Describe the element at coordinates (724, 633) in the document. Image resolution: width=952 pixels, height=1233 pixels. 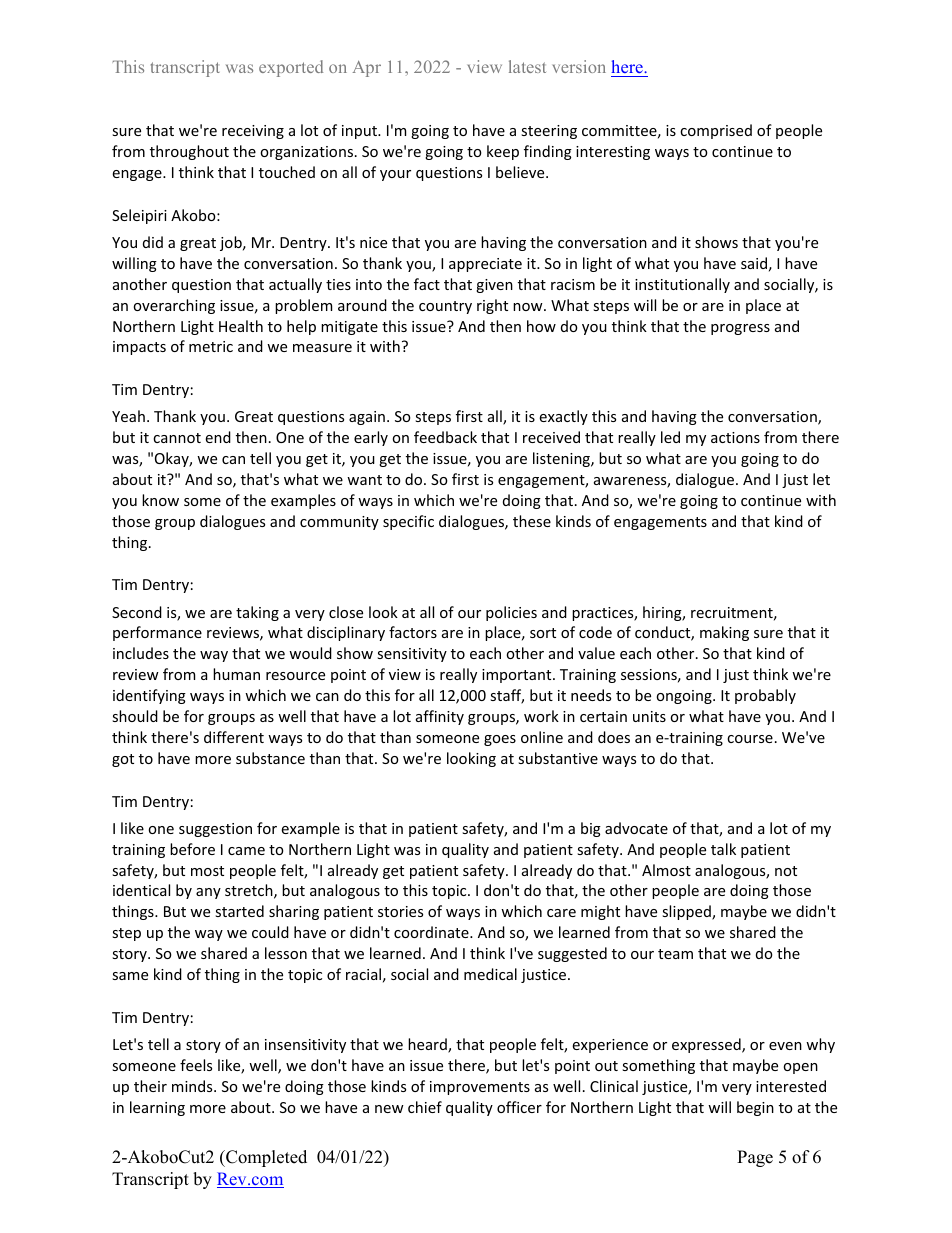
I see `making` at that location.
